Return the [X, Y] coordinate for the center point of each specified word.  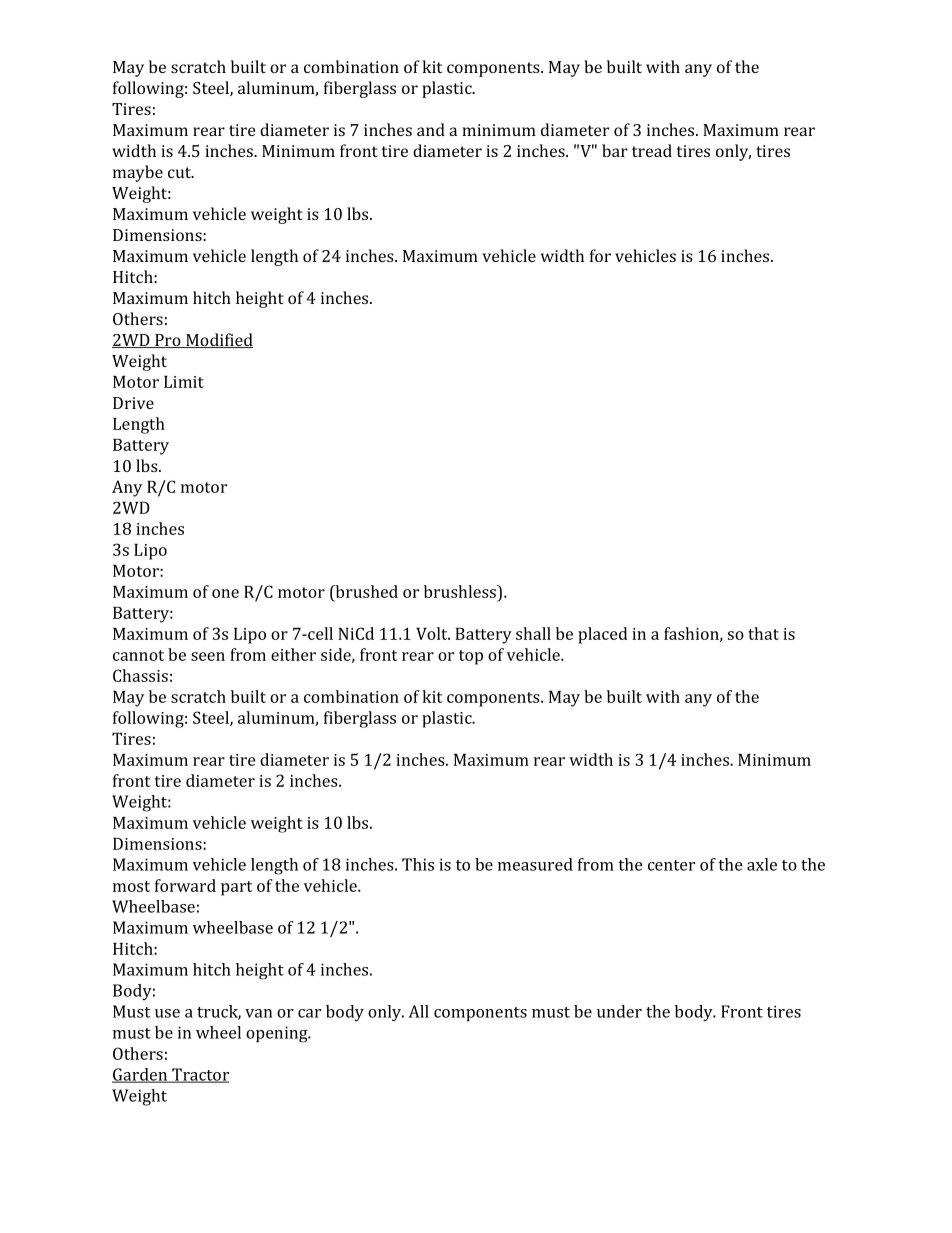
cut [180, 172]
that [764, 633]
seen [208, 656]
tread [652, 150]
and [431, 129]
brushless [461, 591]
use [167, 1013]
